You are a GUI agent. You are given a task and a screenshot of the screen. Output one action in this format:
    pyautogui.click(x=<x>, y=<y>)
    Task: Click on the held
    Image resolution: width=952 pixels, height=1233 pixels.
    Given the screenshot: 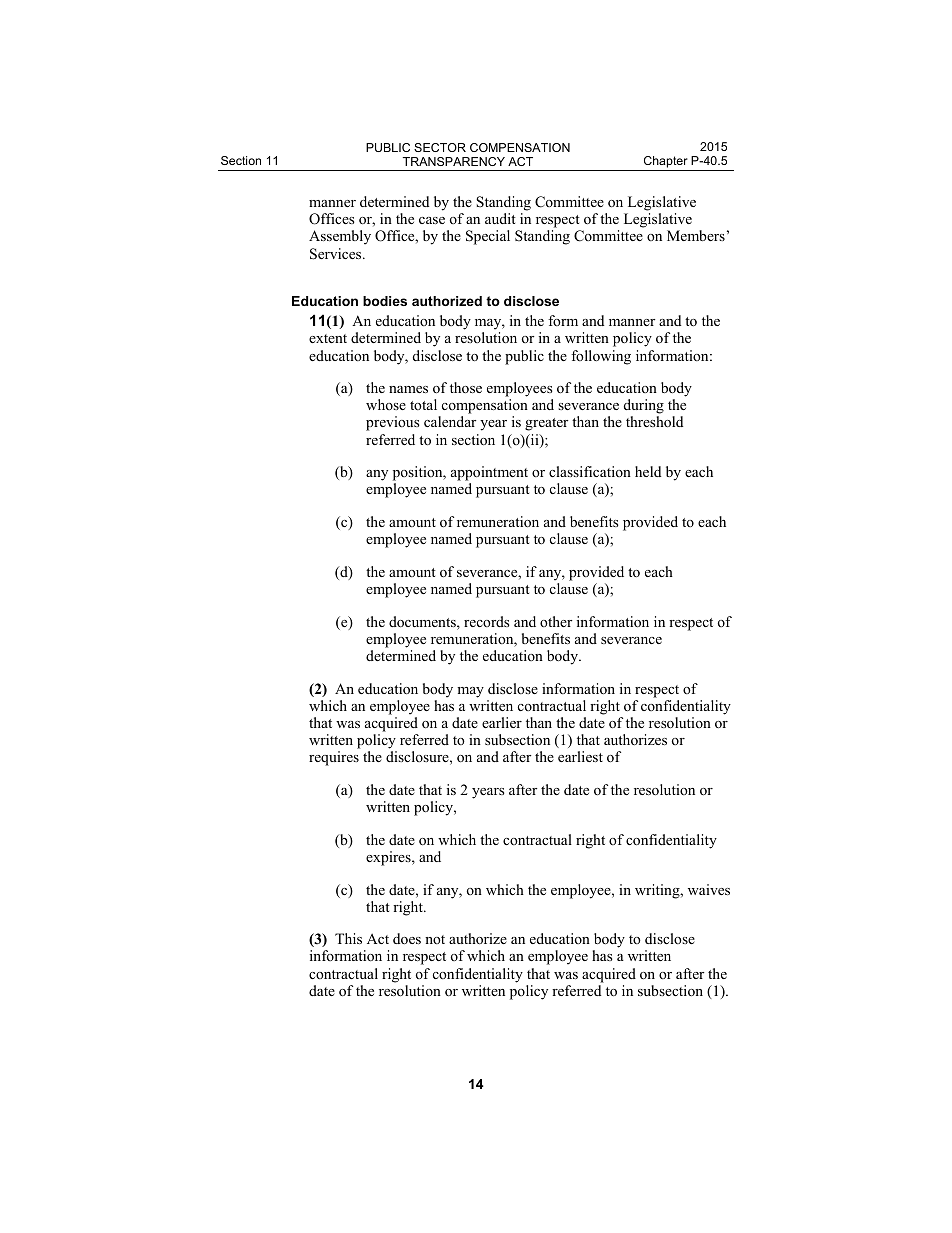 What is the action you would take?
    pyautogui.click(x=648, y=471)
